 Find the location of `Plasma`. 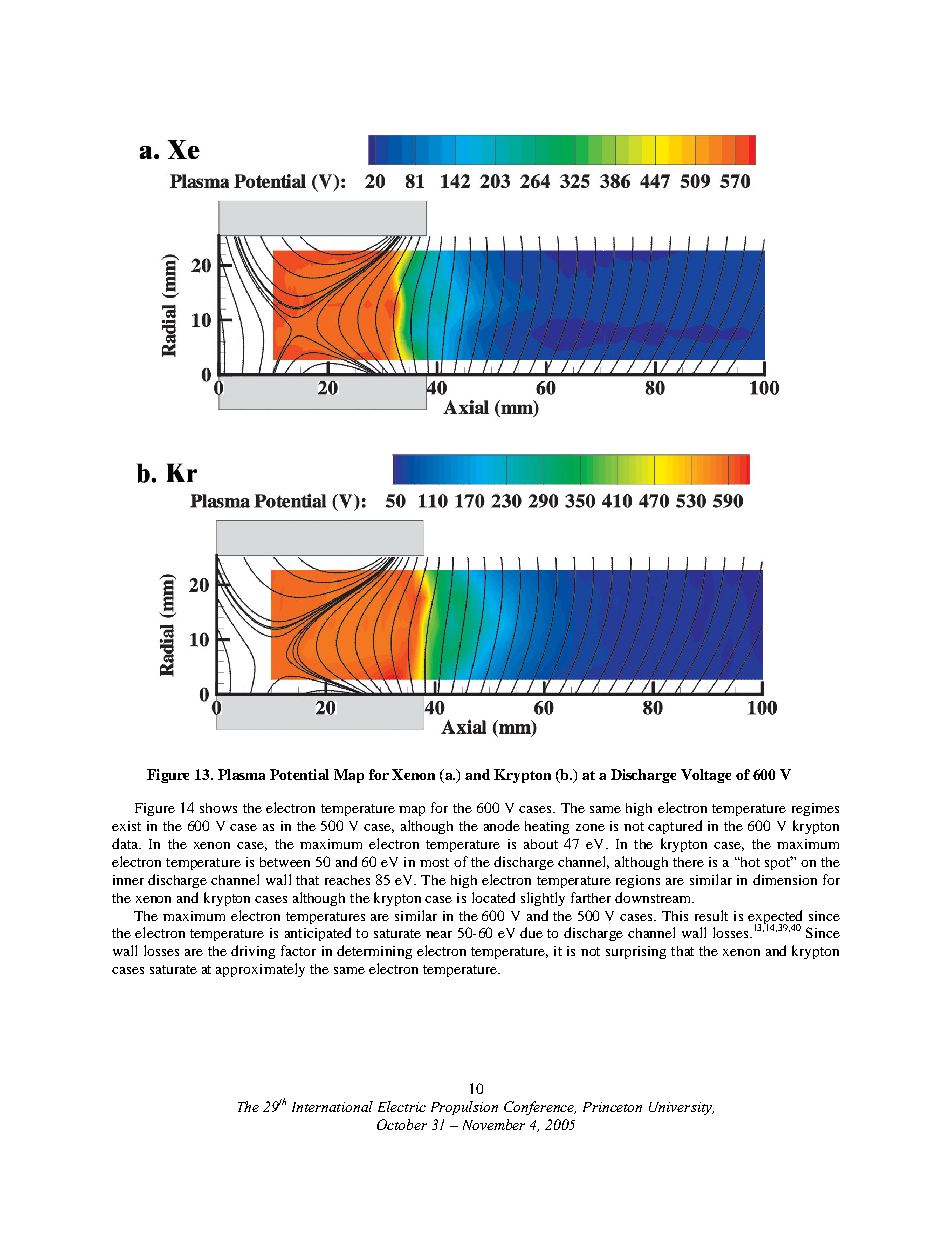

Plasma is located at coordinates (241, 774).
